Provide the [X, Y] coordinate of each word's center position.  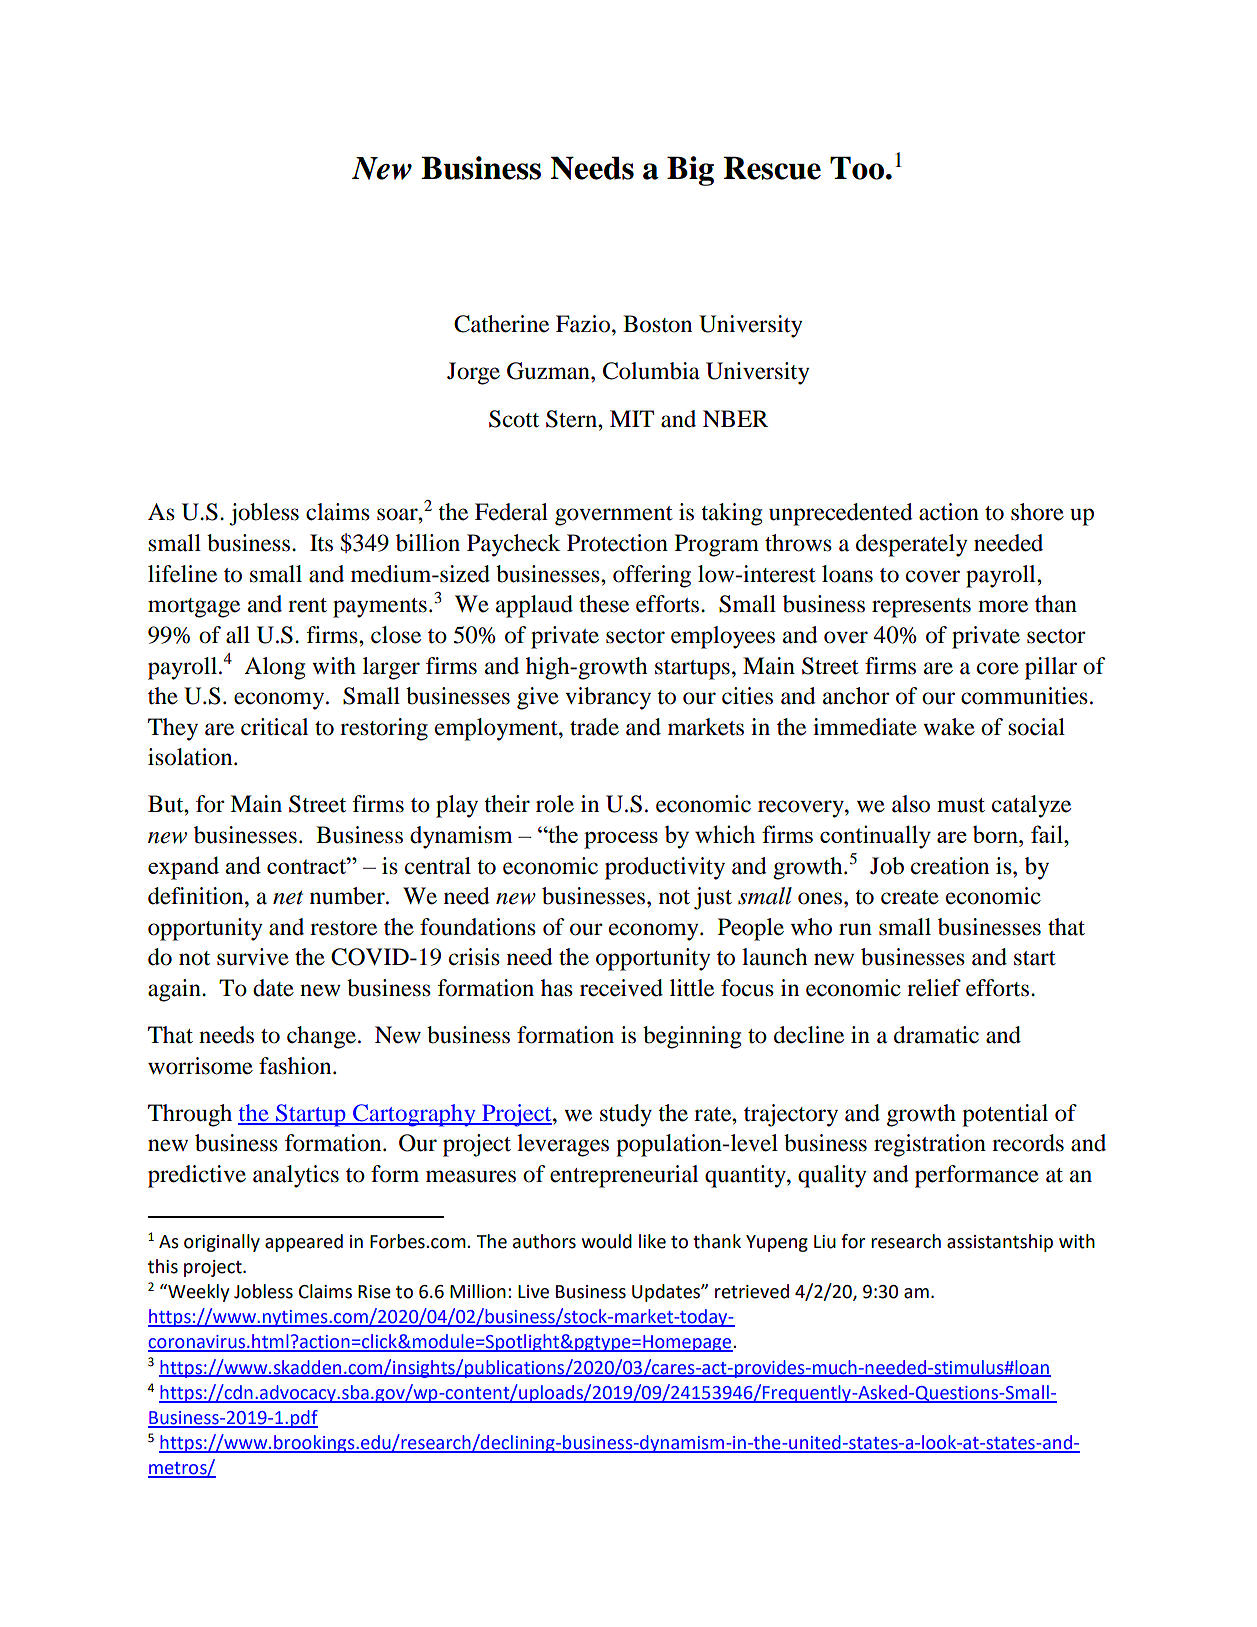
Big [690, 171]
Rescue [772, 168]
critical [274, 727]
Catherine [501, 324]
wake [949, 727]
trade [594, 727]
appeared [304, 1243]
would [607, 1241]
